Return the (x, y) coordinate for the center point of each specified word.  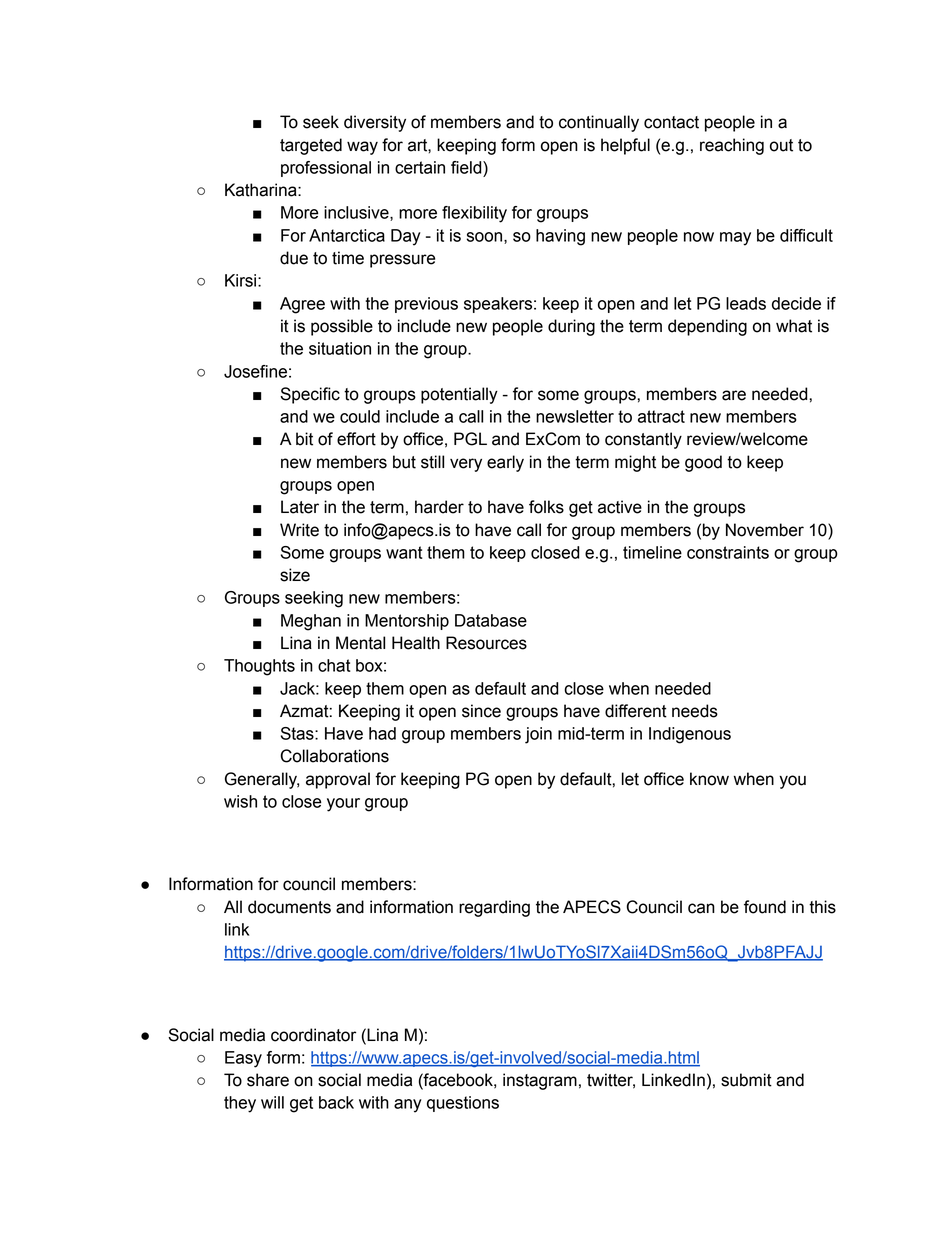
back (336, 1102)
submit (746, 1080)
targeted (311, 146)
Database (491, 620)
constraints (728, 552)
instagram (540, 1081)
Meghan (311, 622)
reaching (732, 146)
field (467, 167)
